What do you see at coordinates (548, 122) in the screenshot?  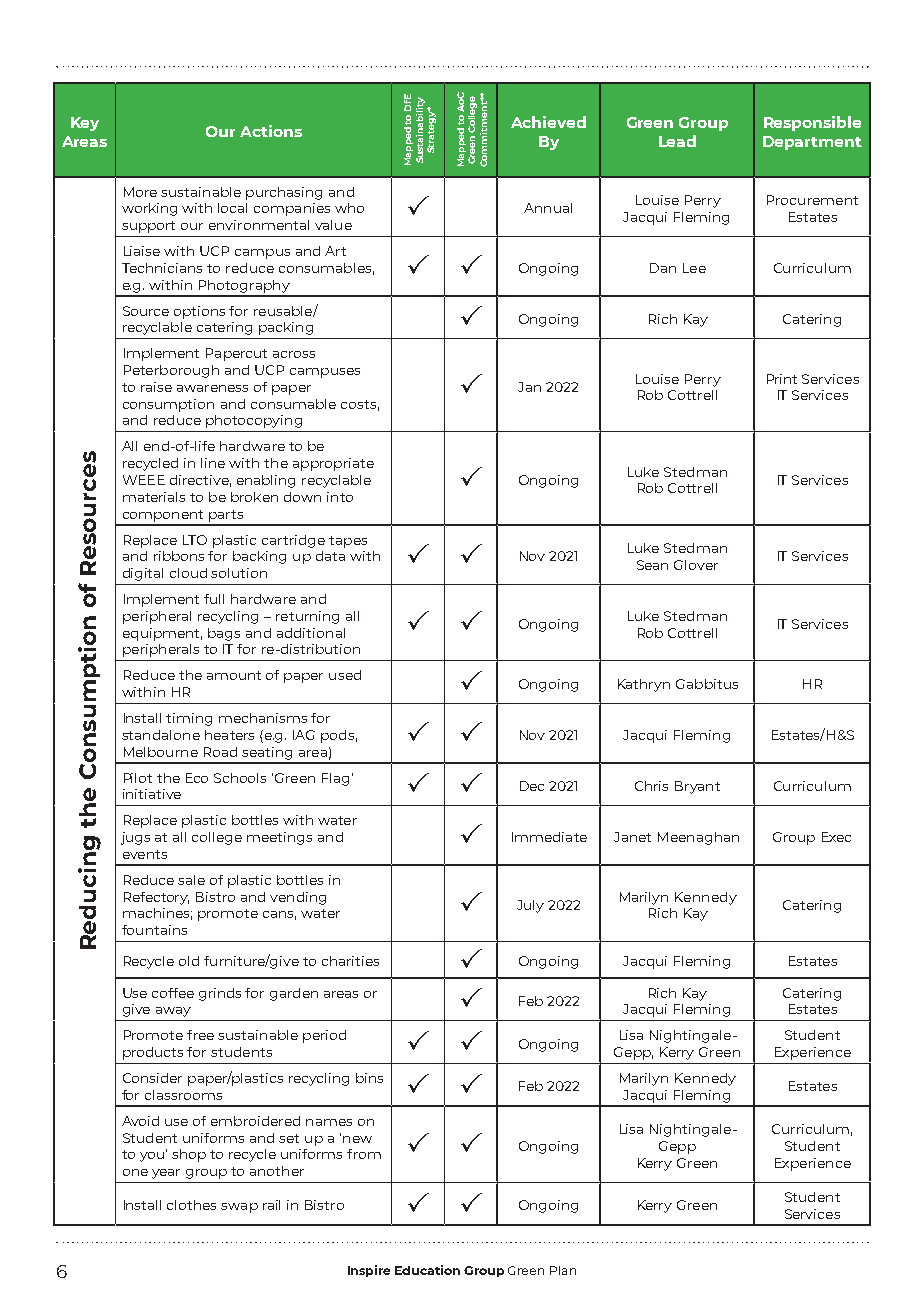 I see `Achieved` at bounding box center [548, 122].
